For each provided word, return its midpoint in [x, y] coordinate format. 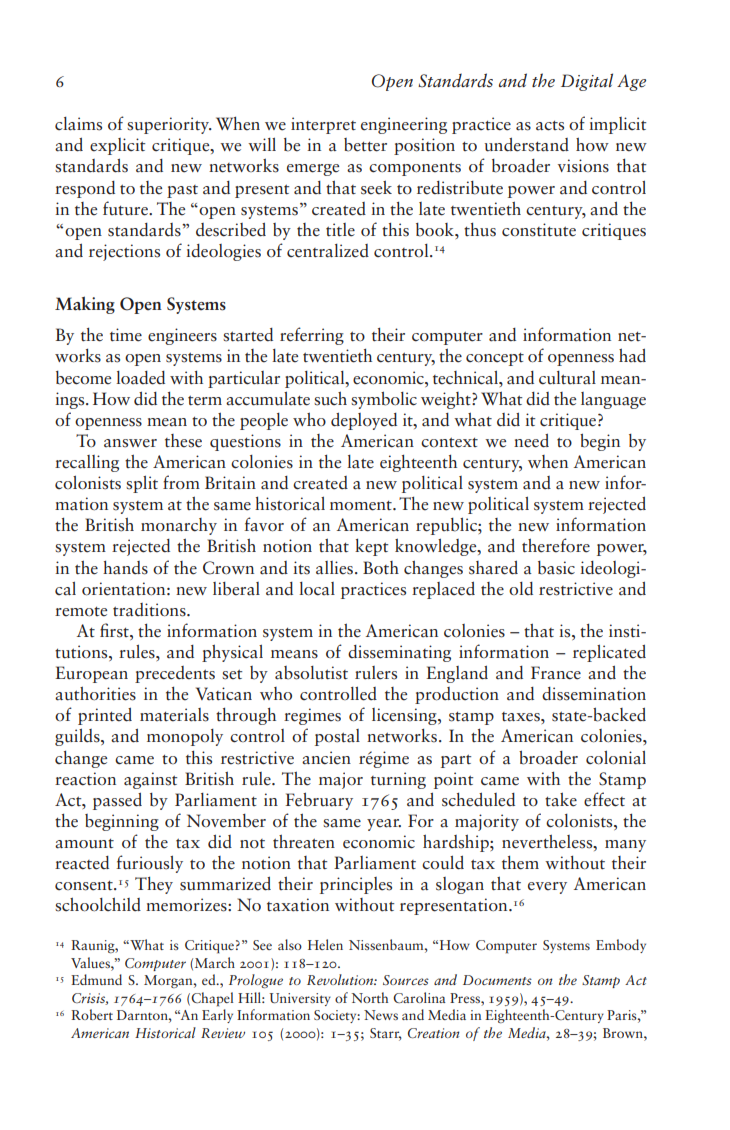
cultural [567, 378]
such [330, 398]
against [150, 780]
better [365, 145]
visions [583, 166]
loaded [140, 378]
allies [336, 568]
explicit [117, 146]
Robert [92, 1014]
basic [556, 568]
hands [125, 568]
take [561, 799]
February [319, 801]
